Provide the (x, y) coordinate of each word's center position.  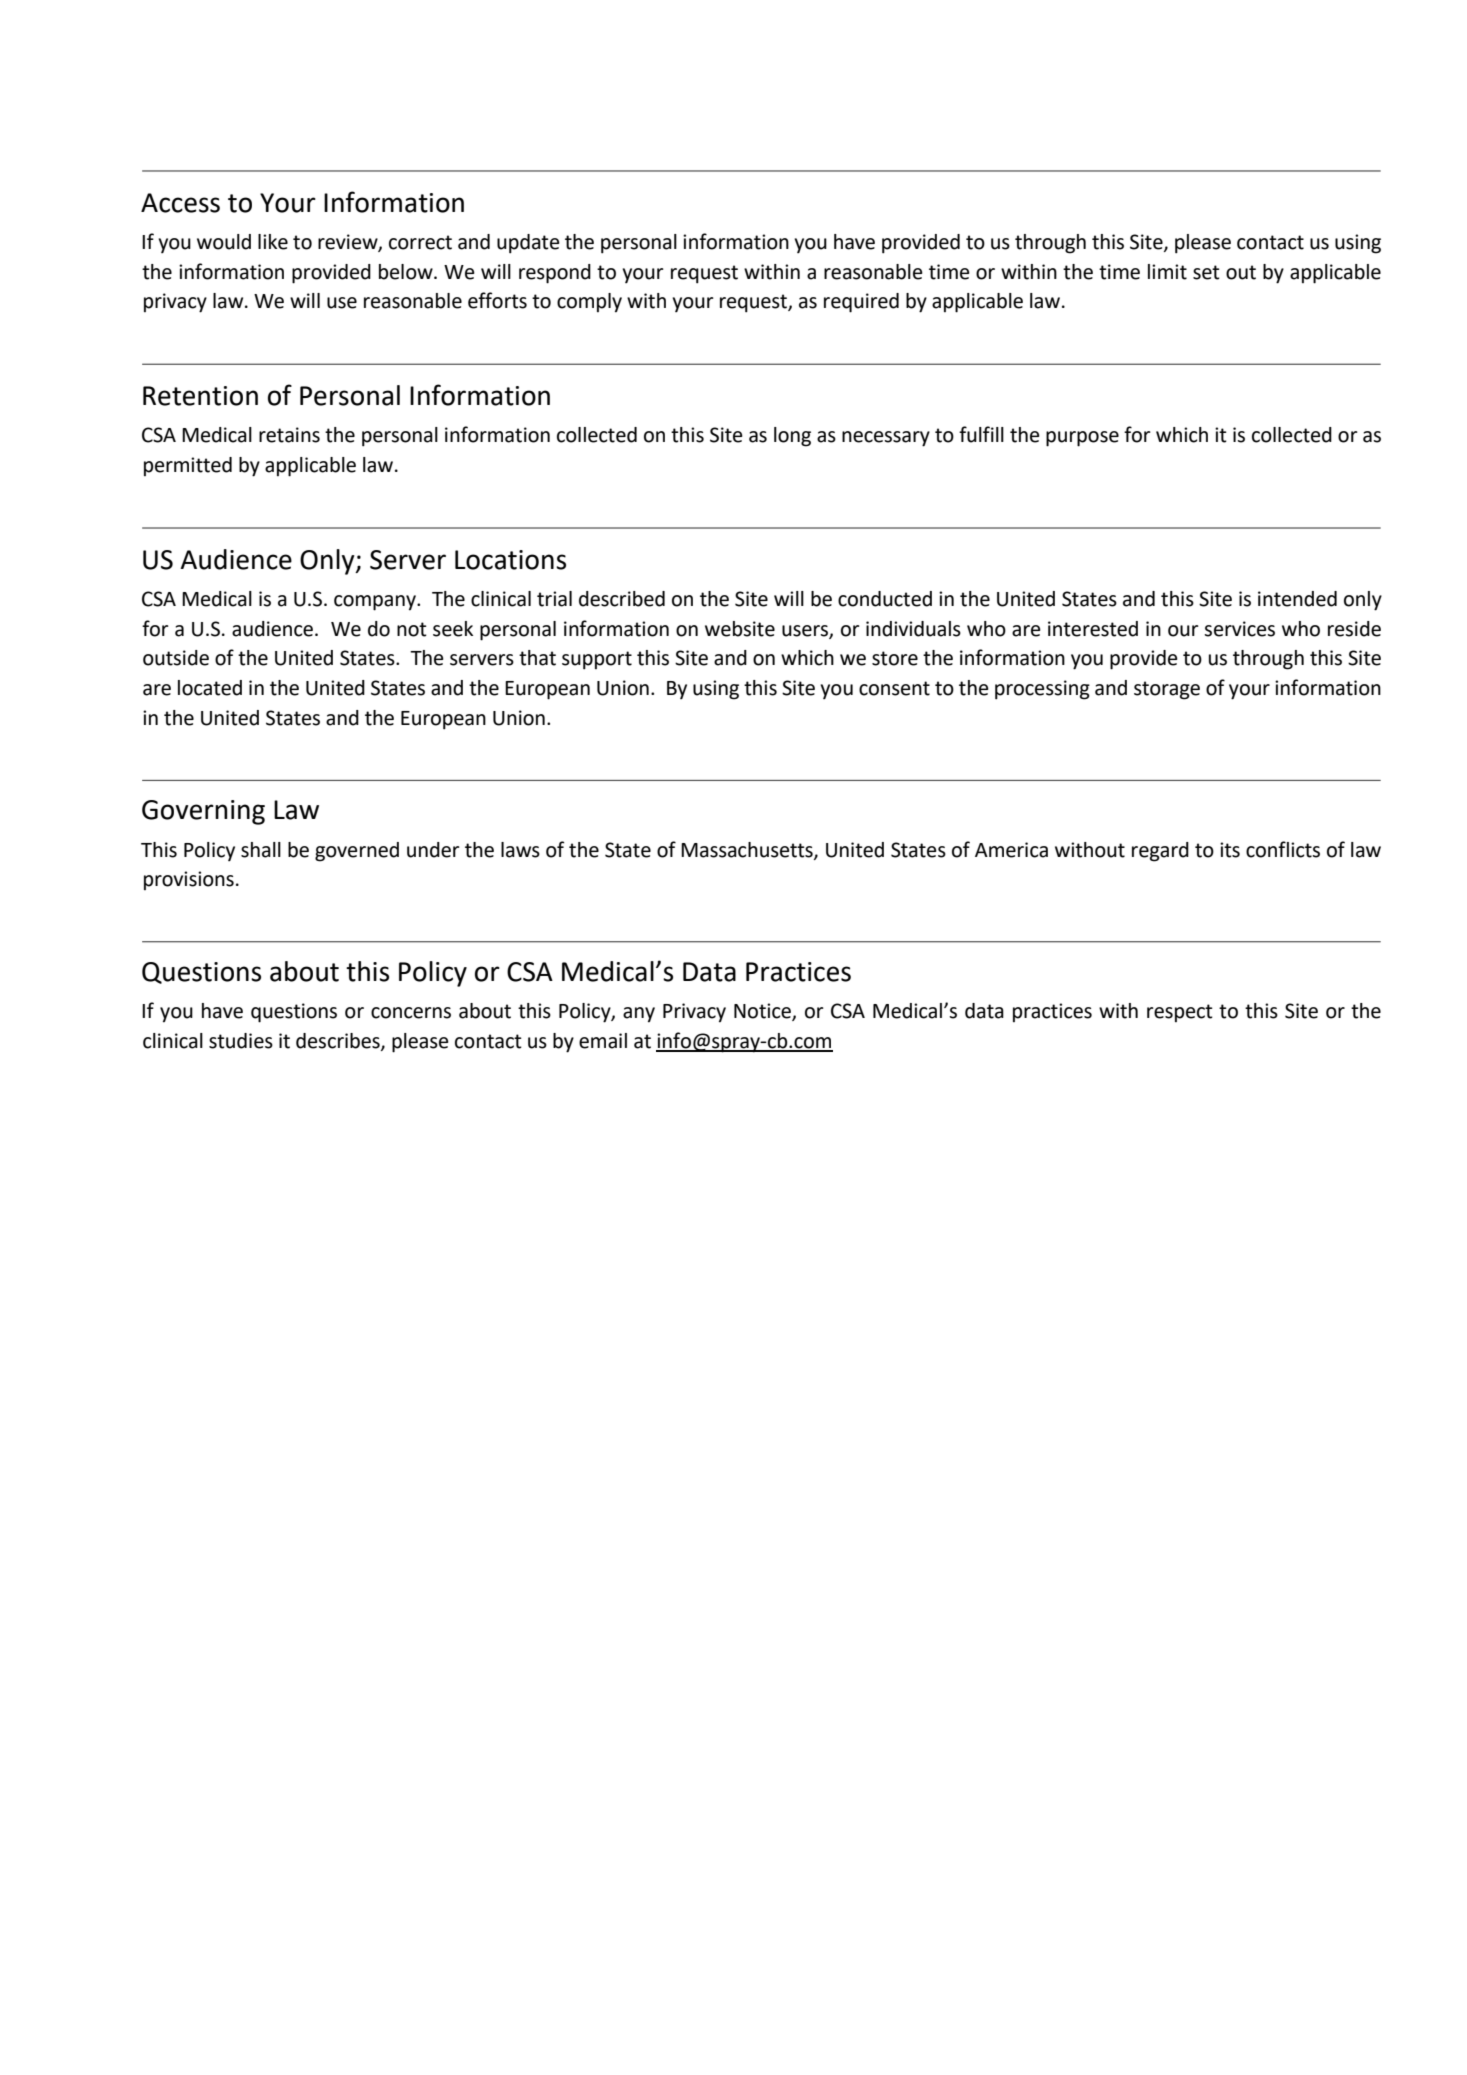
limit (1167, 272)
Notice (763, 1012)
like (273, 242)
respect (1180, 1013)
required (861, 303)
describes (339, 1041)
